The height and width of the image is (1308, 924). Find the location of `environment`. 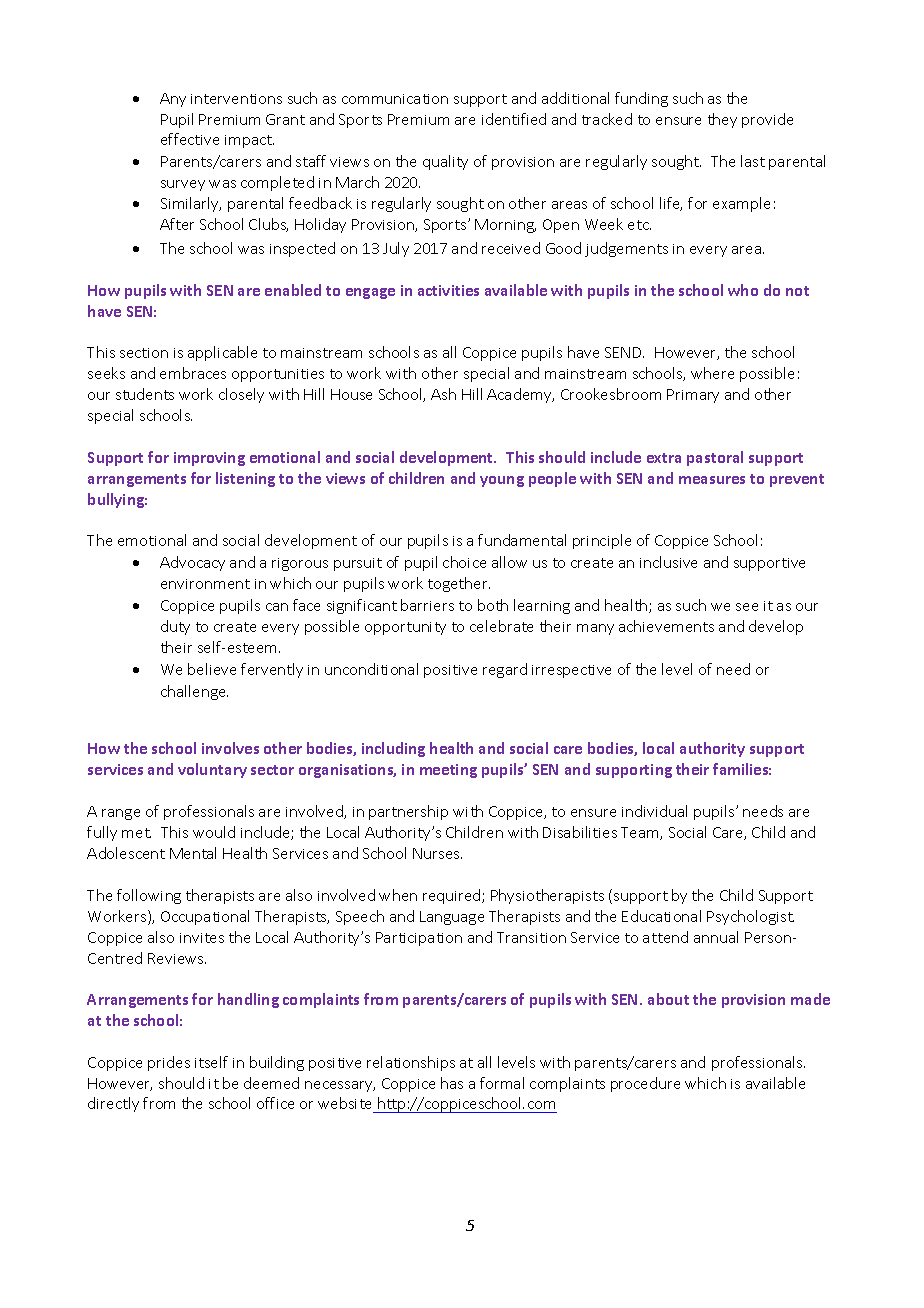

environment is located at coordinates (205, 584).
